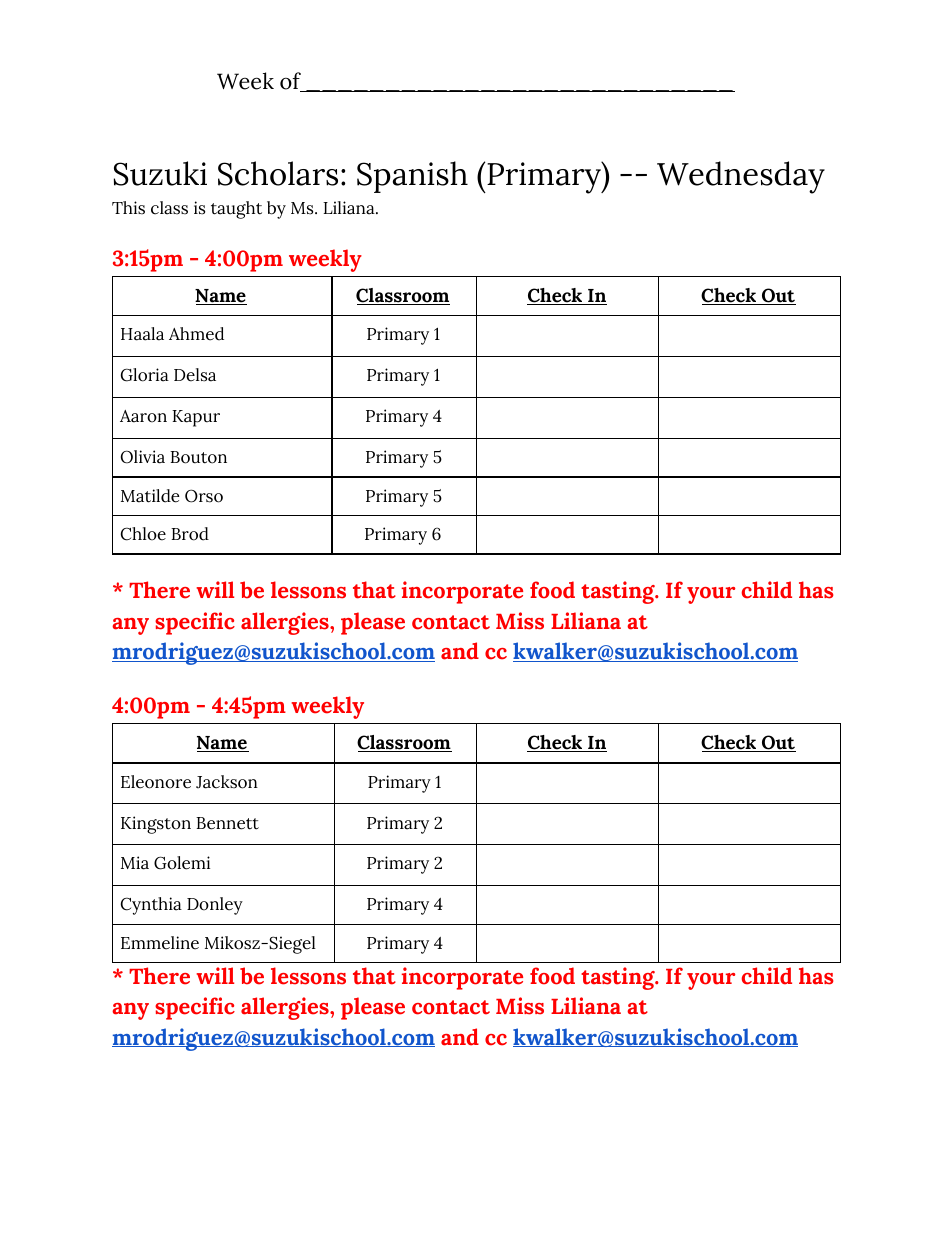 The height and width of the image is (1233, 952). What do you see at coordinates (145, 375) in the image?
I see `Gloria` at bounding box center [145, 375].
